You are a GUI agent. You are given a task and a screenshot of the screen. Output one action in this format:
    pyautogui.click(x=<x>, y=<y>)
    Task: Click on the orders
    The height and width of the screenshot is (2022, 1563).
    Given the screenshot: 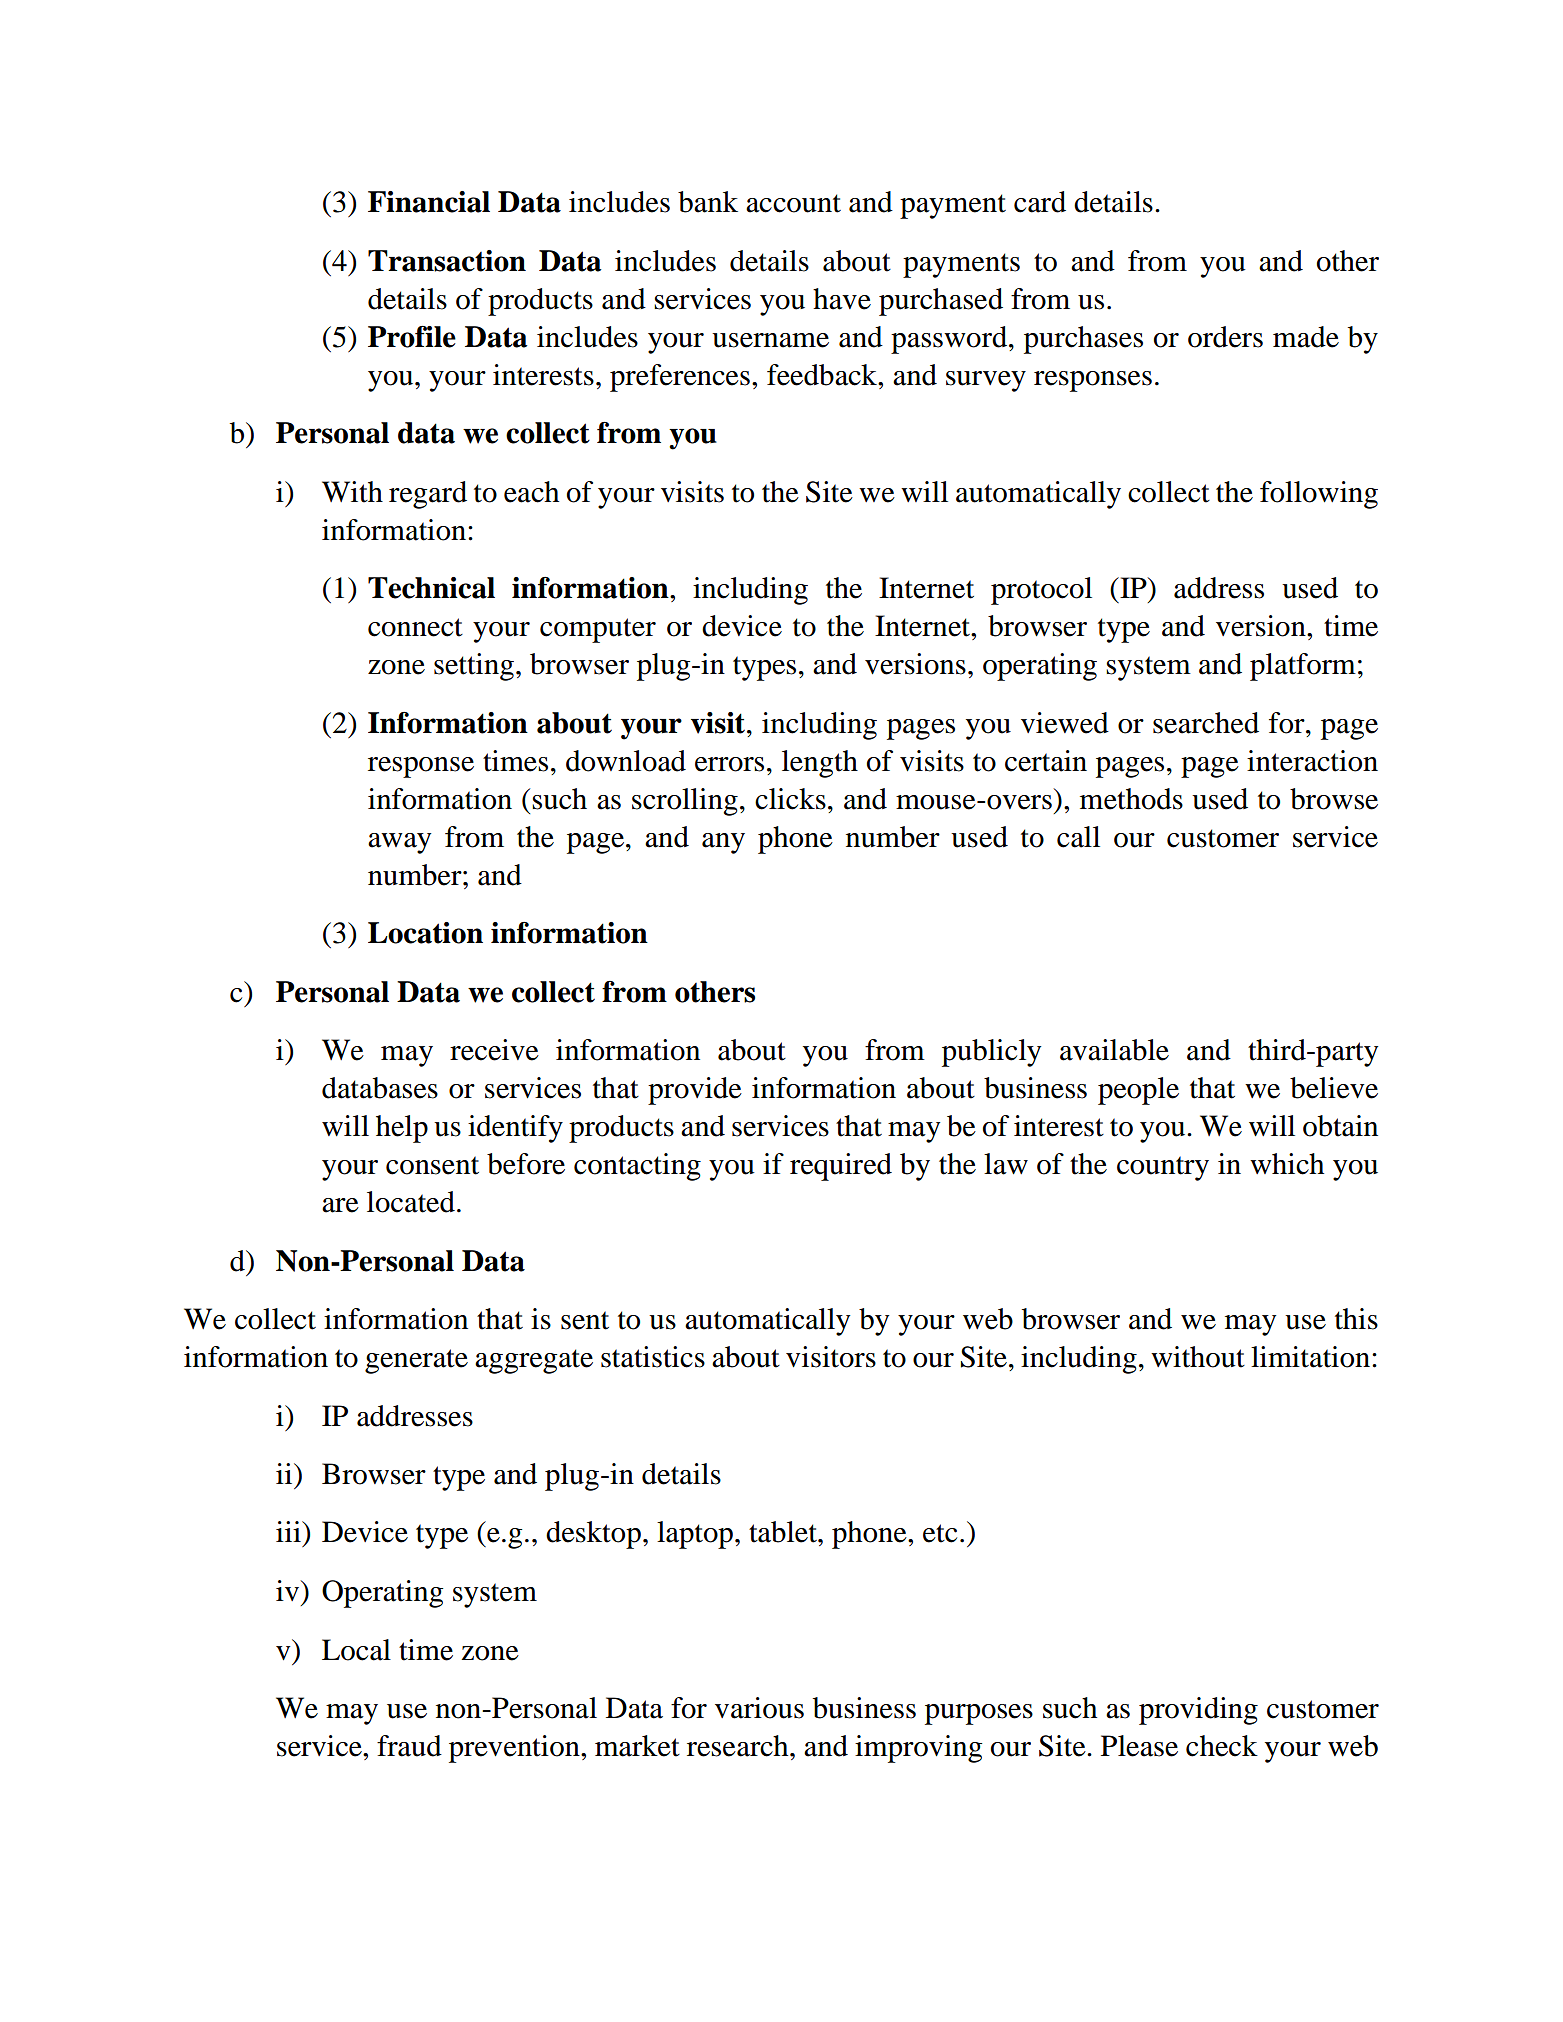 What is the action you would take?
    pyautogui.click(x=1225, y=337)
